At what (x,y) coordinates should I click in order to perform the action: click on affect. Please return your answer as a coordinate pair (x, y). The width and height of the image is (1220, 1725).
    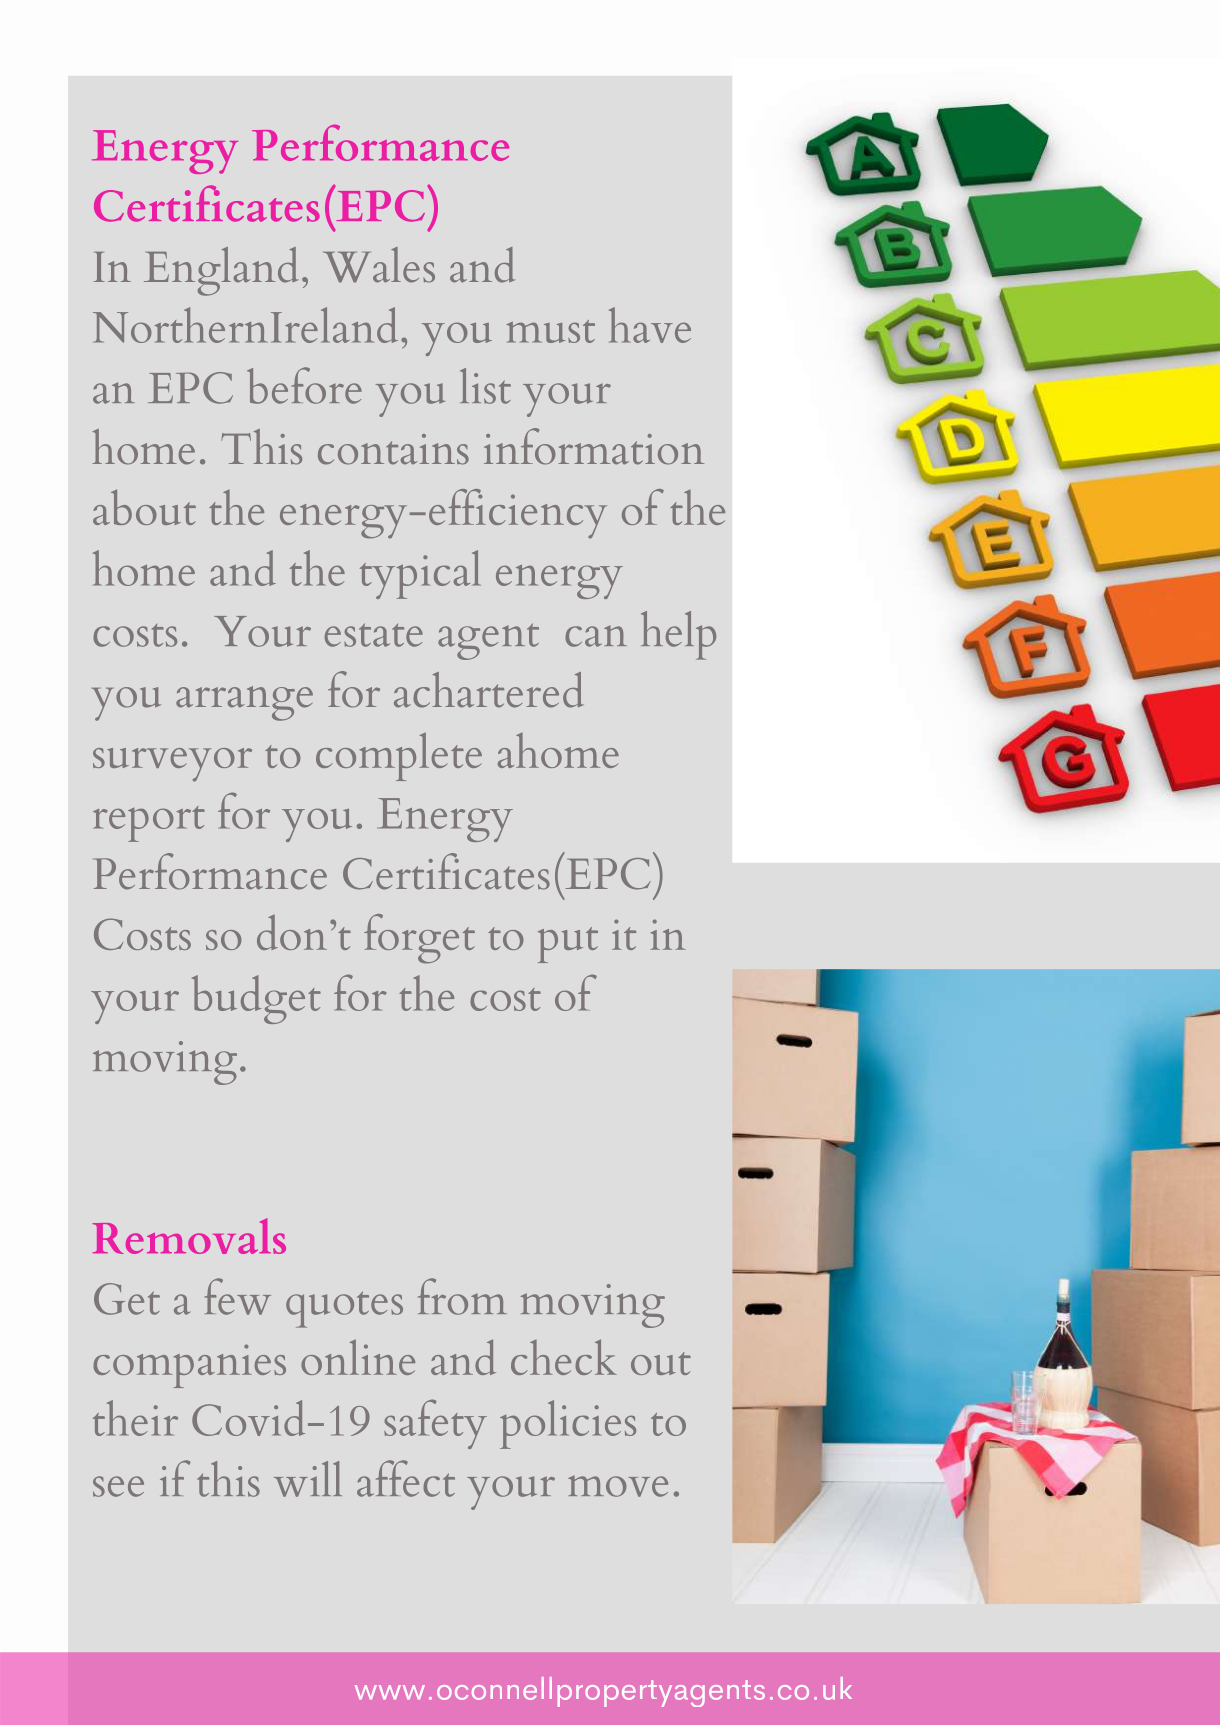
    Looking at the image, I should click on (406, 1478).
